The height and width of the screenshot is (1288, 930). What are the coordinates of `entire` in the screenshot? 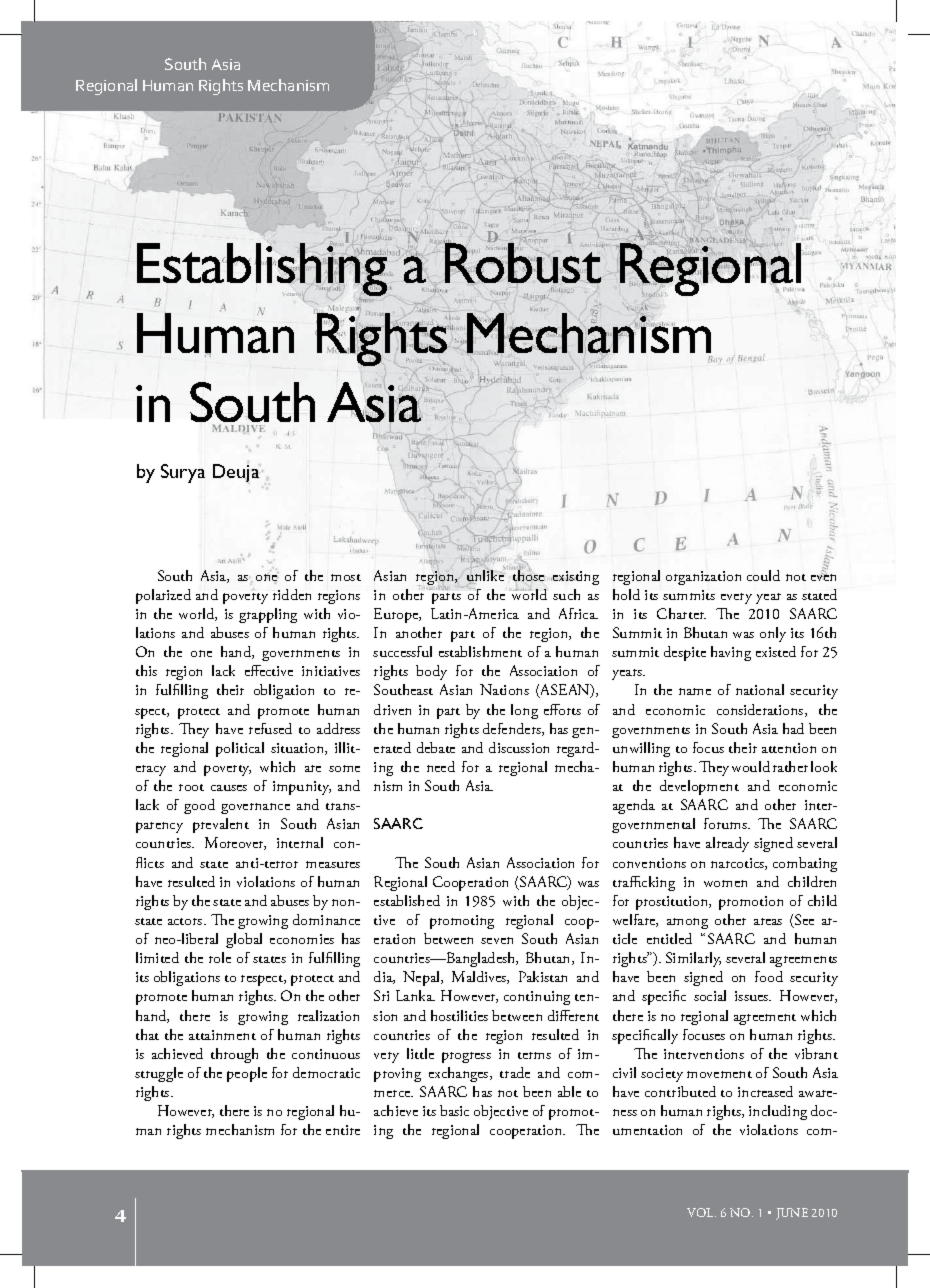 It's located at (343, 1130).
